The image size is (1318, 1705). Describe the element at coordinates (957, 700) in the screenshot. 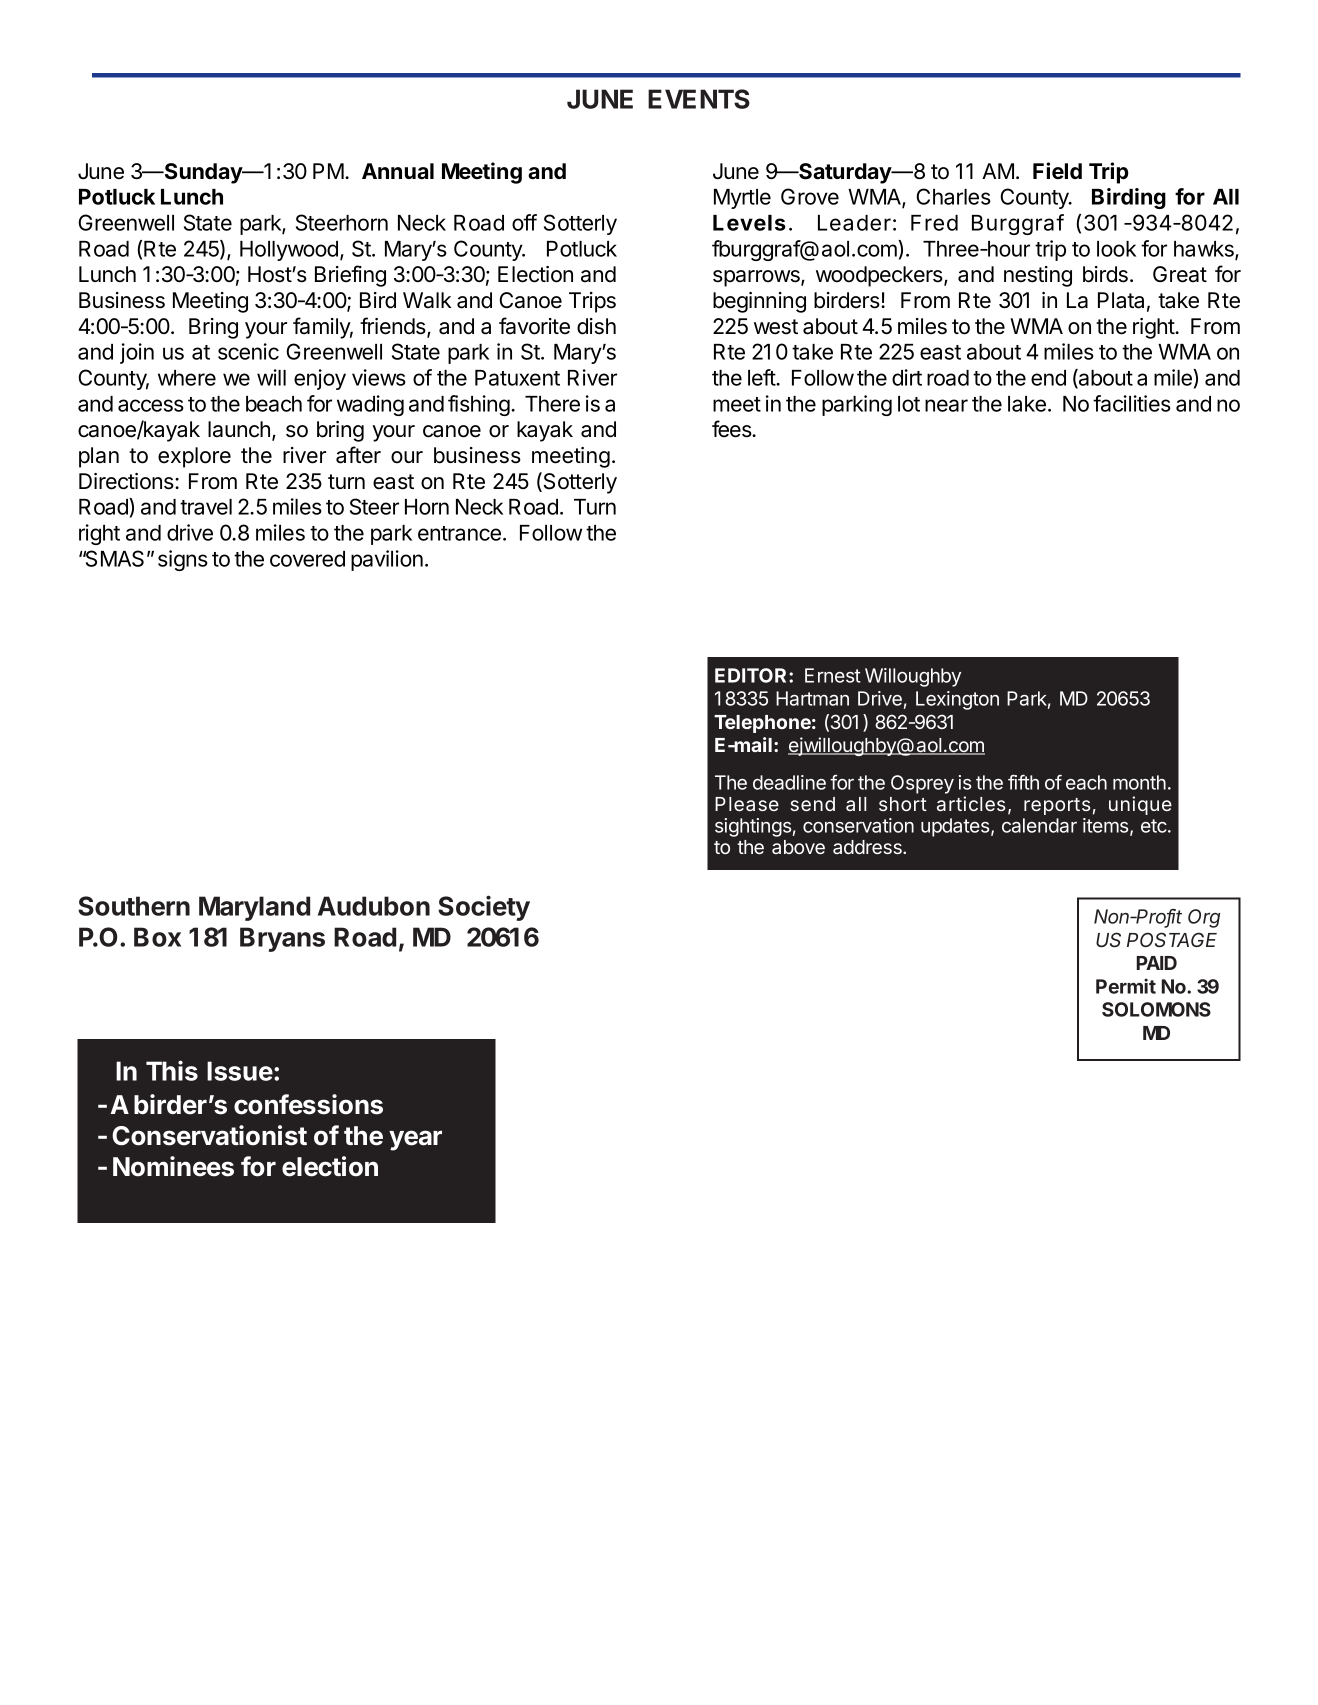

I see `Lexington` at that location.
